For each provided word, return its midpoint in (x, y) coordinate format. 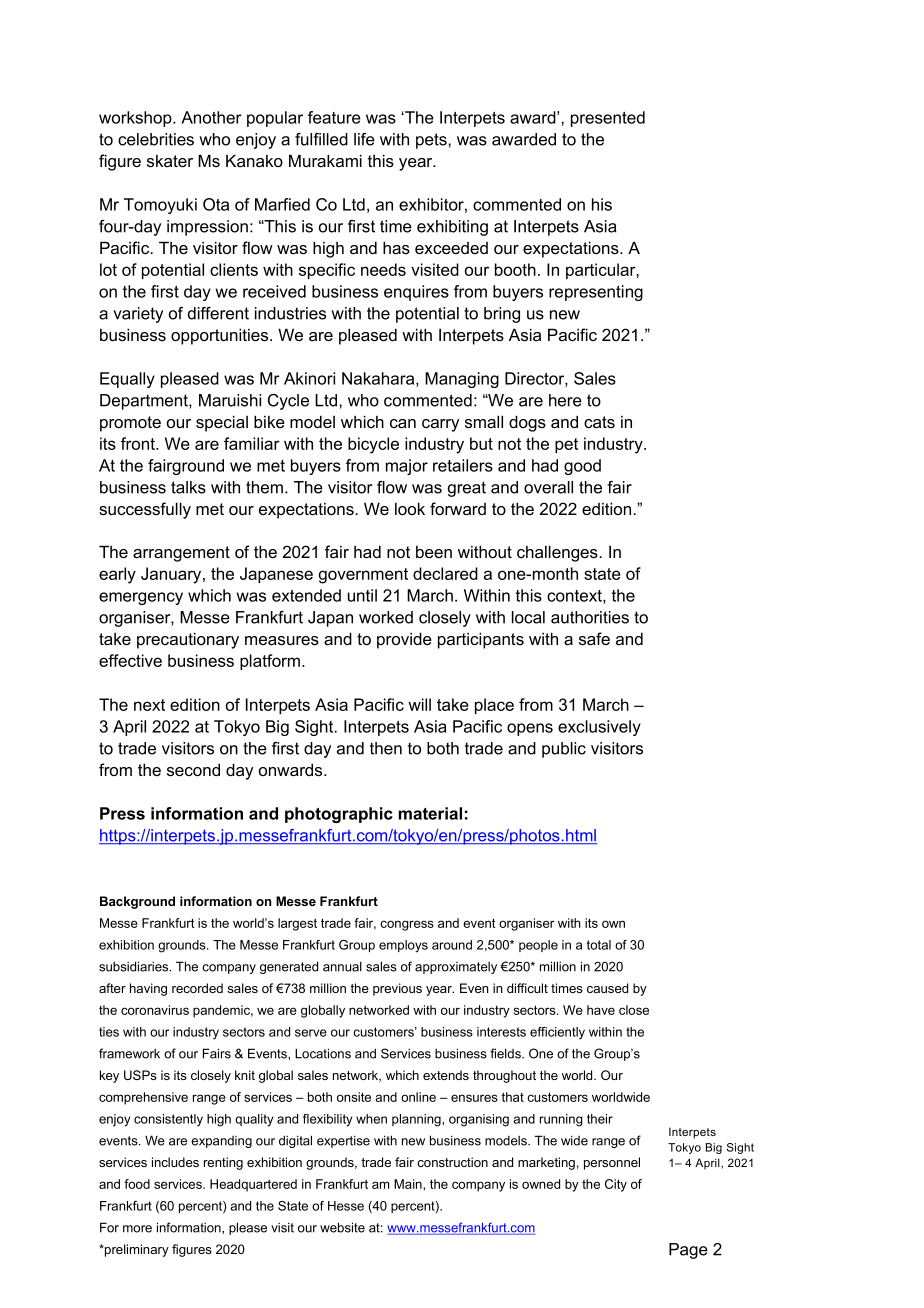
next (149, 705)
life (364, 139)
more (137, 1229)
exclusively (599, 728)
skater (170, 161)
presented (608, 119)
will (419, 704)
